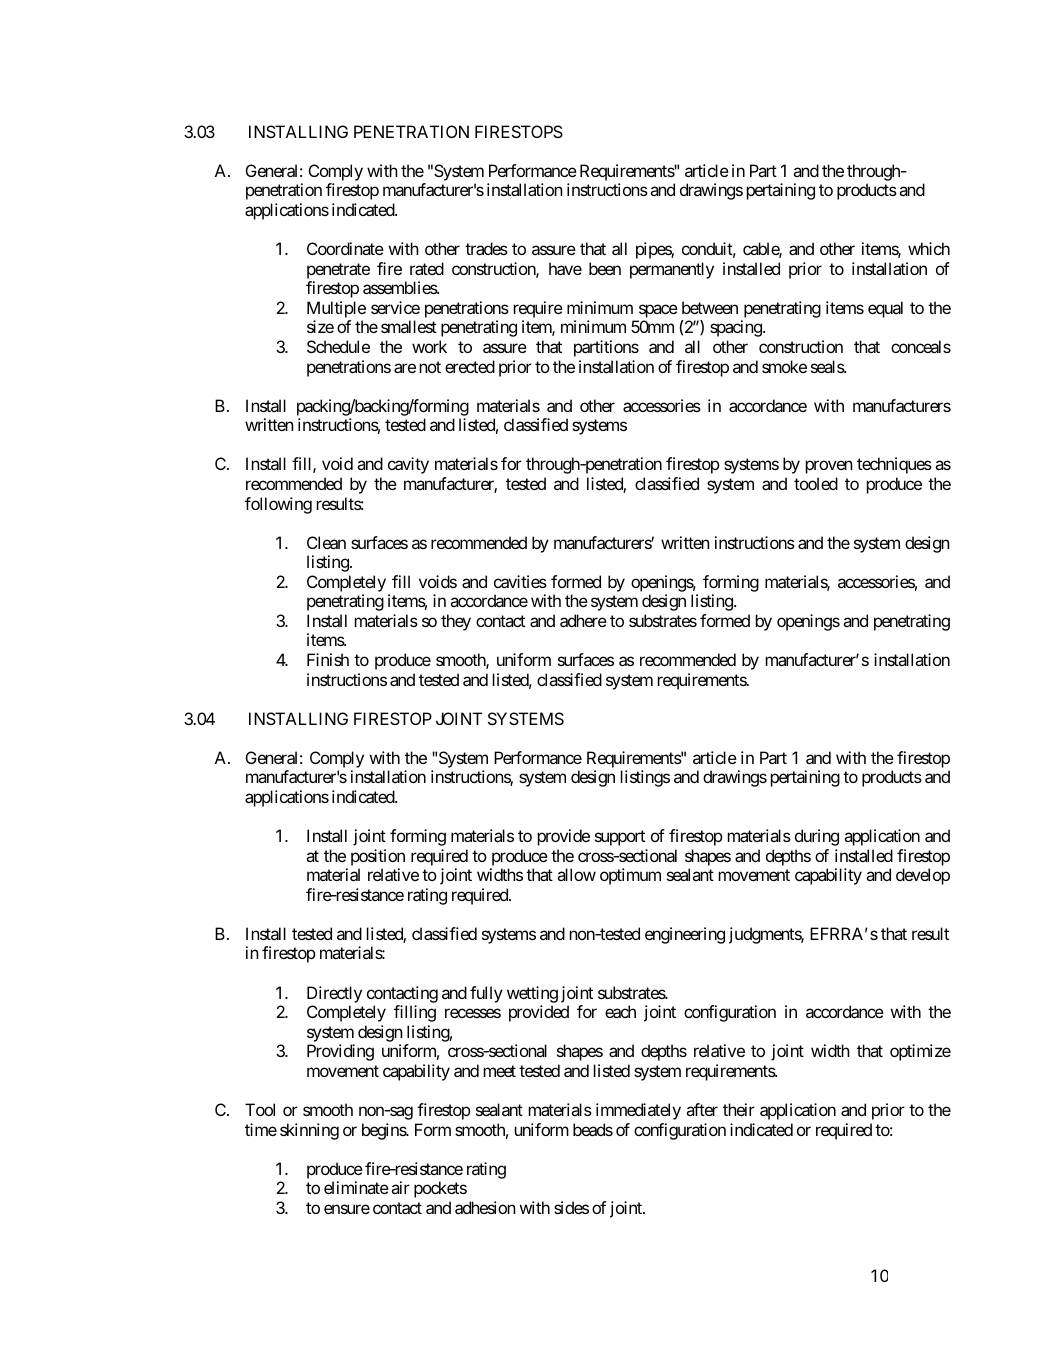 Image resolution: width=1041 pixels, height=1347 pixels. I want to click on immediately, so click(638, 1111).
